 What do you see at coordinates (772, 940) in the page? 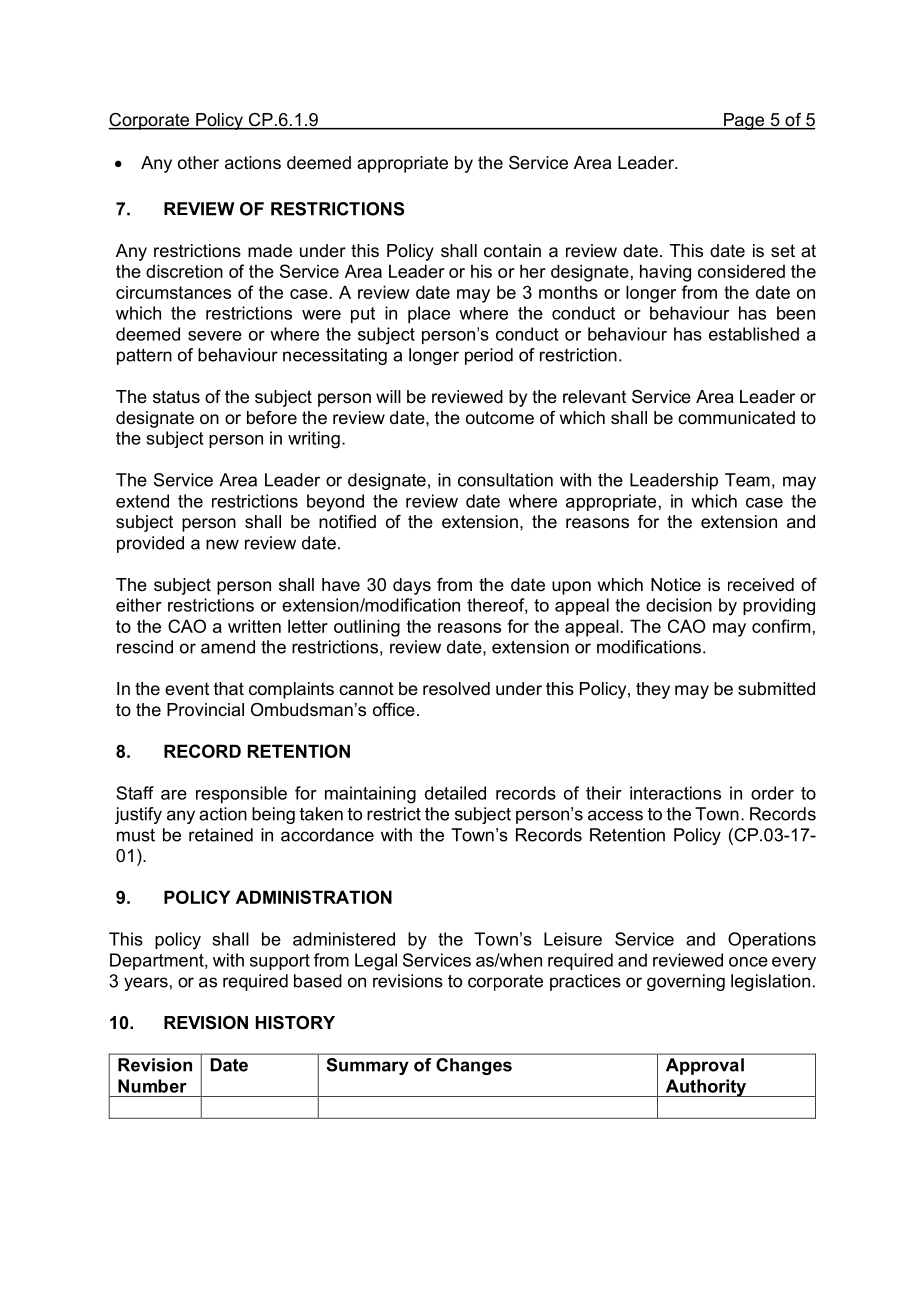
I see `Operations` at bounding box center [772, 940].
